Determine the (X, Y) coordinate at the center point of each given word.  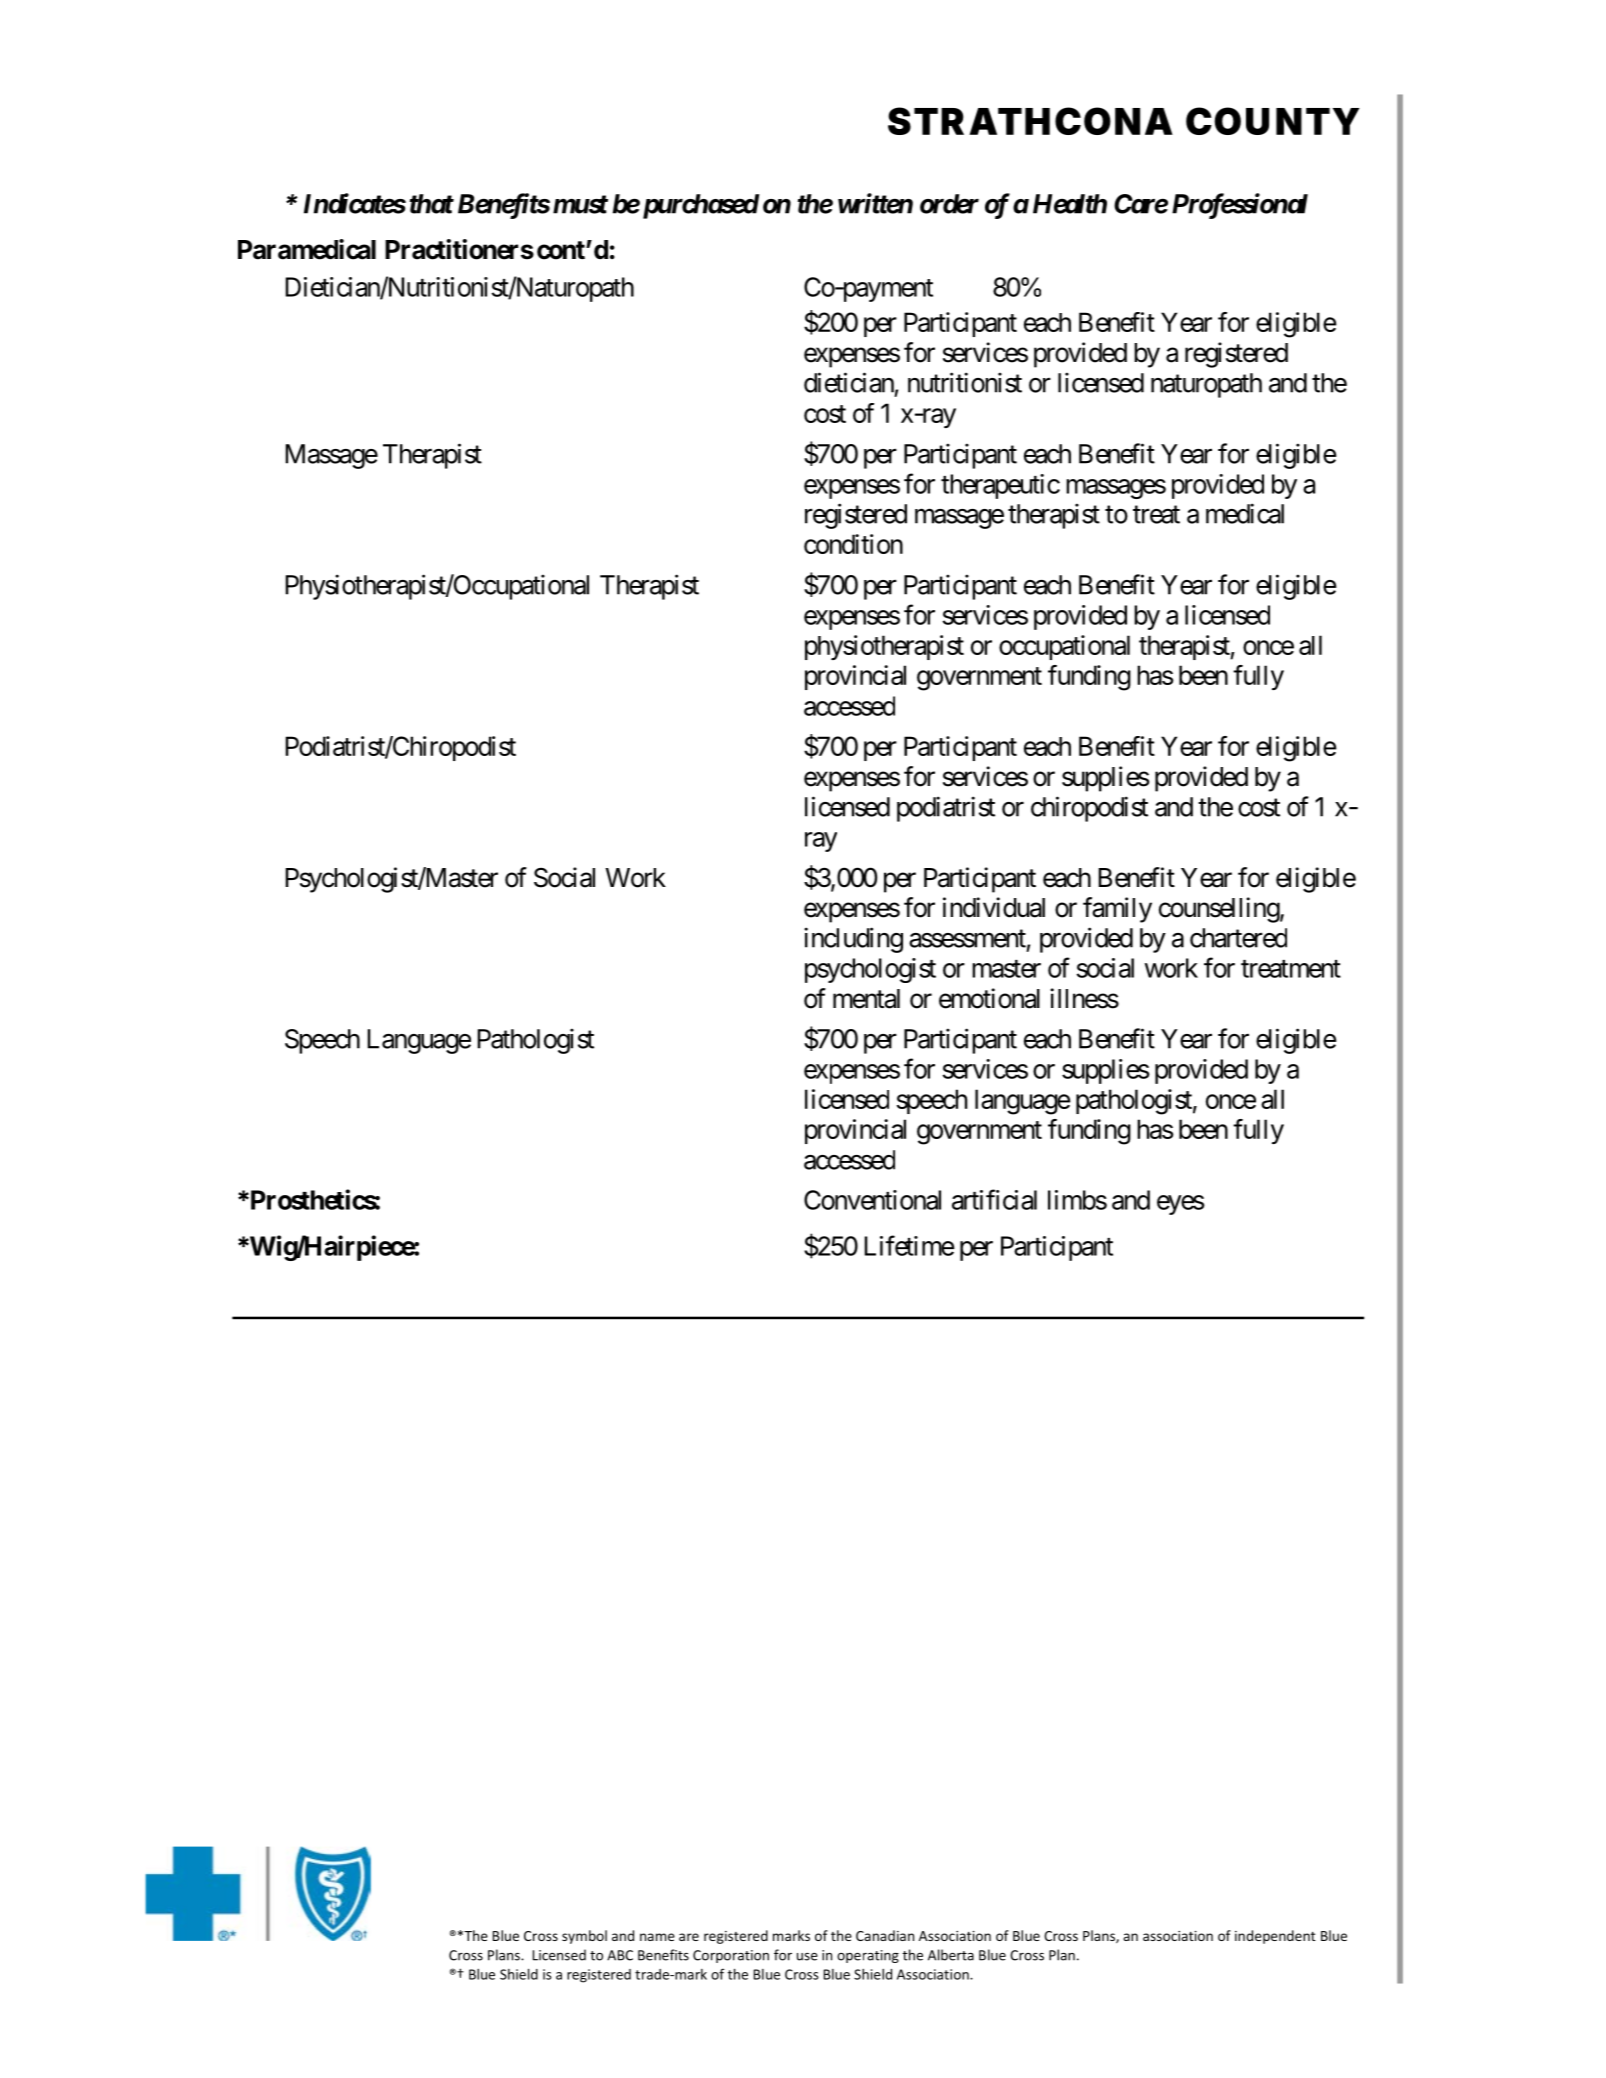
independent (1275, 1937)
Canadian (885, 1935)
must (580, 204)
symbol (584, 1937)
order (949, 204)
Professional (1240, 206)
